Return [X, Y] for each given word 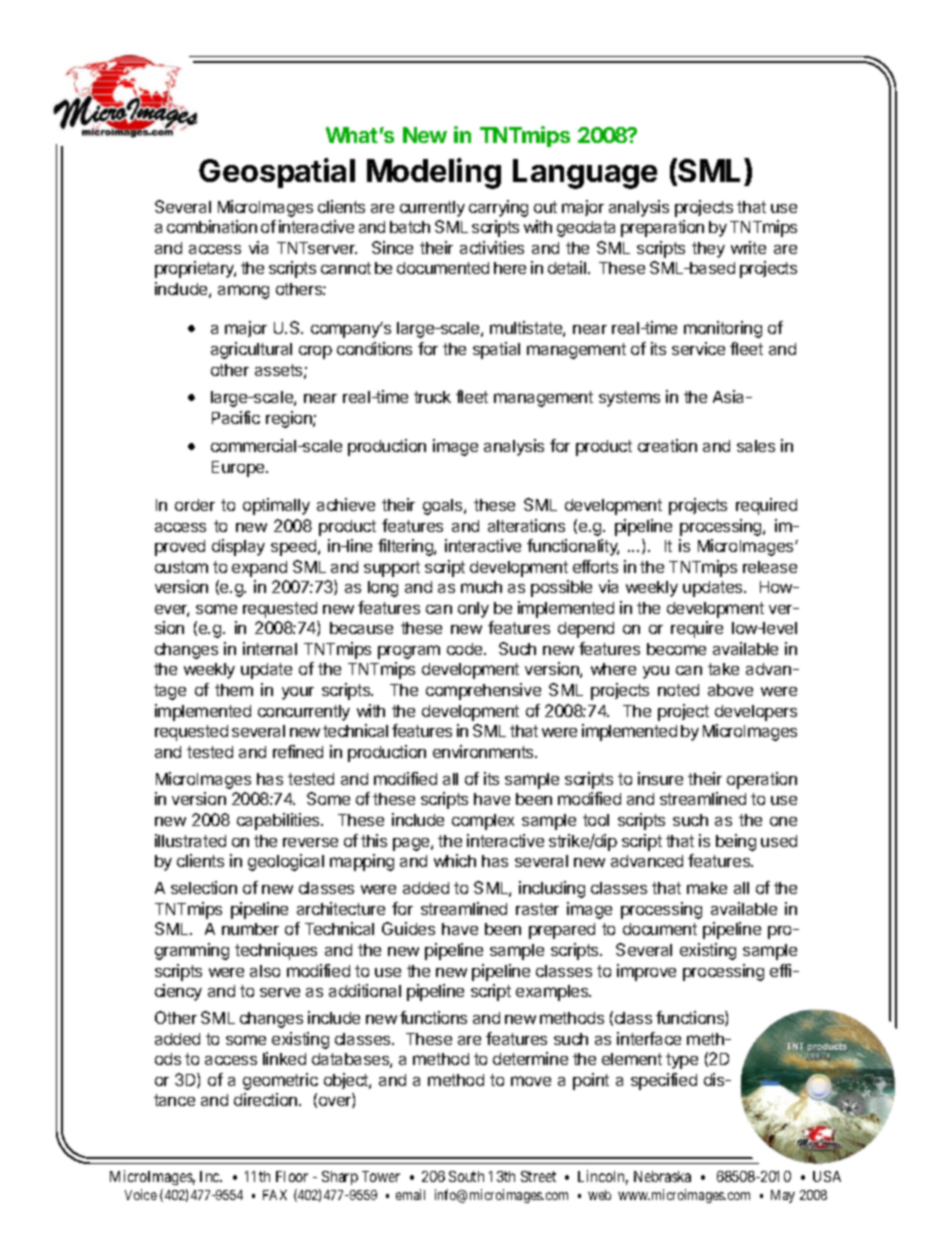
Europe [239, 469]
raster [537, 909]
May [783, 1196]
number [250, 929]
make [707, 888]
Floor [292, 1176]
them [234, 690]
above [730, 690]
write [748, 247]
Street [538, 1176]
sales [756, 446]
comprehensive [483, 691]
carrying [498, 208]
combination [212, 226]
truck [432, 397]
